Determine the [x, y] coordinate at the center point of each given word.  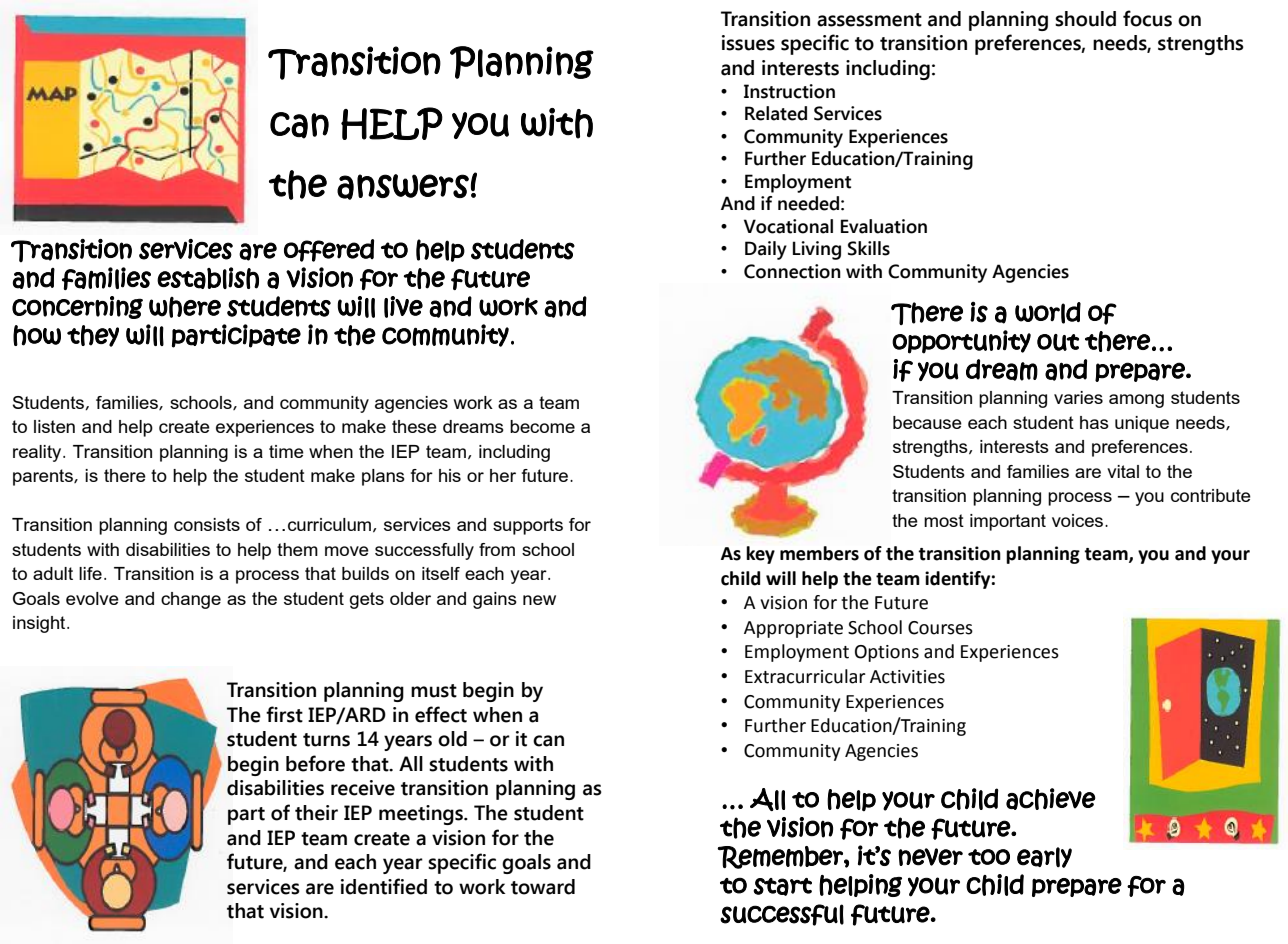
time [286, 451]
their [316, 813]
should [1085, 19]
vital [1123, 471]
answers [403, 187]
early [1044, 857]
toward [543, 887]
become [542, 426]
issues [748, 43]
